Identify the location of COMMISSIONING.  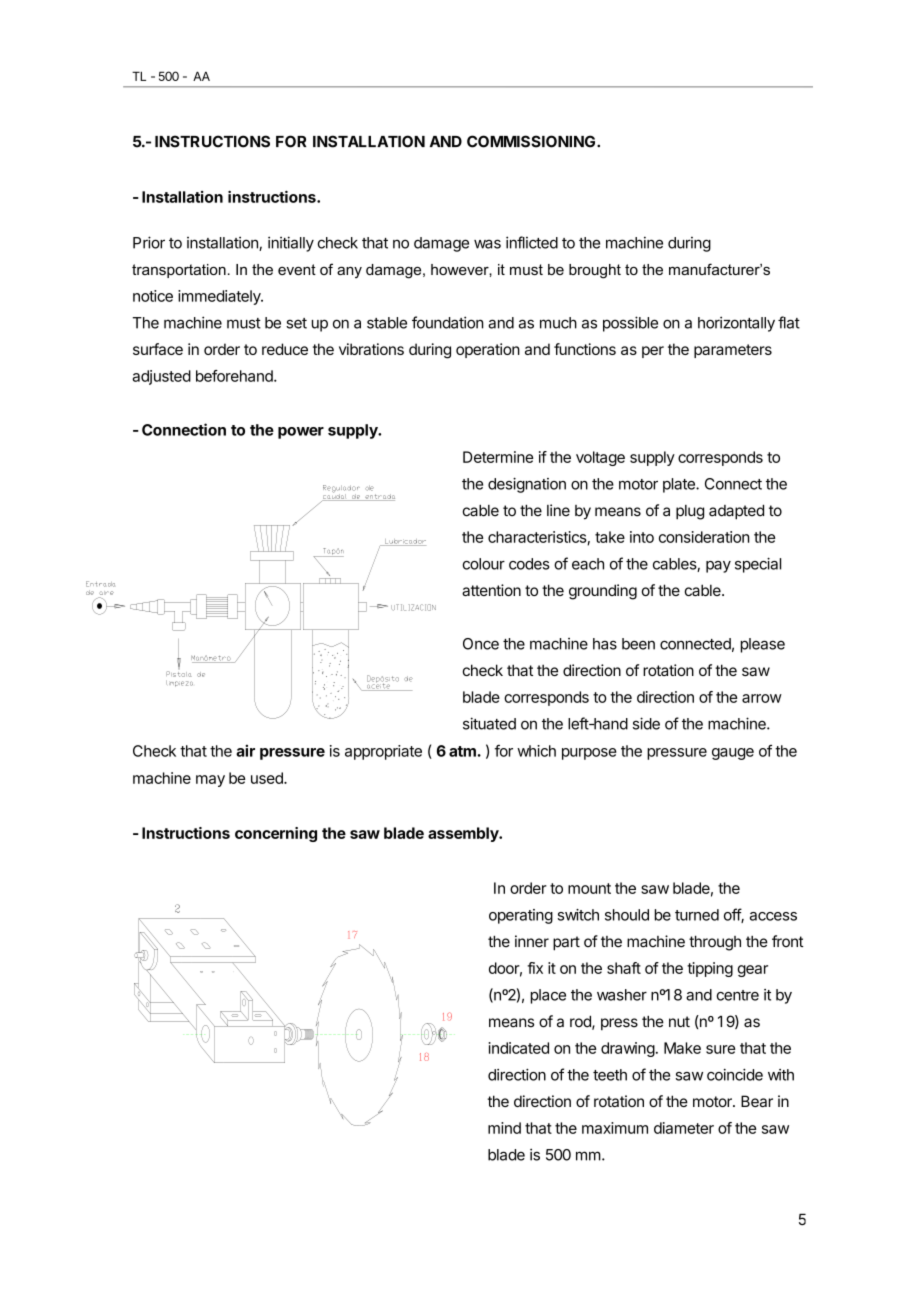
(532, 141).
